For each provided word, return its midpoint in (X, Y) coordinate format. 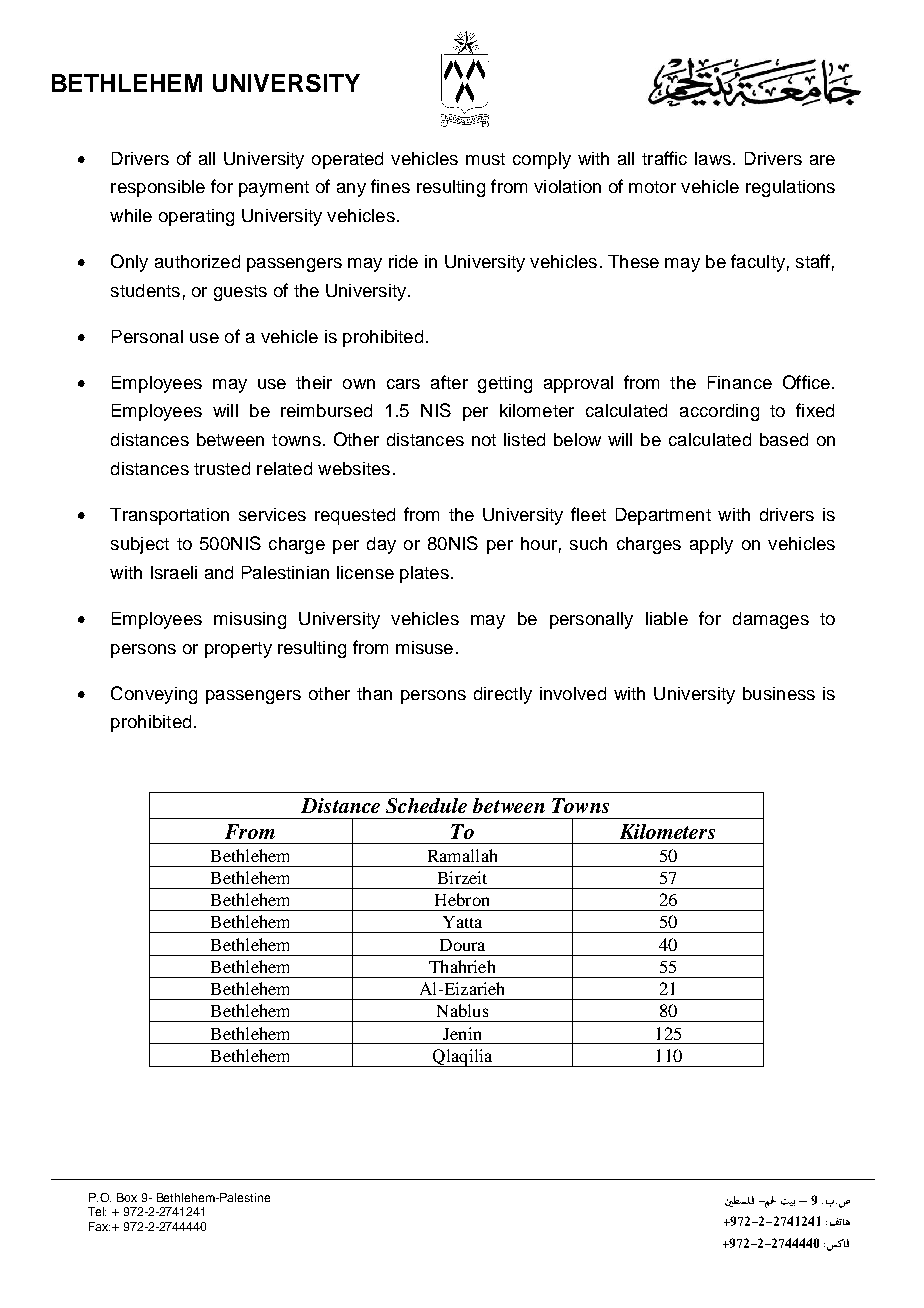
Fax (99, 1226)
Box (127, 1197)
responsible (158, 188)
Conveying (154, 695)
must (485, 159)
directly (503, 695)
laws (713, 158)
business (779, 693)
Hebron (462, 899)
